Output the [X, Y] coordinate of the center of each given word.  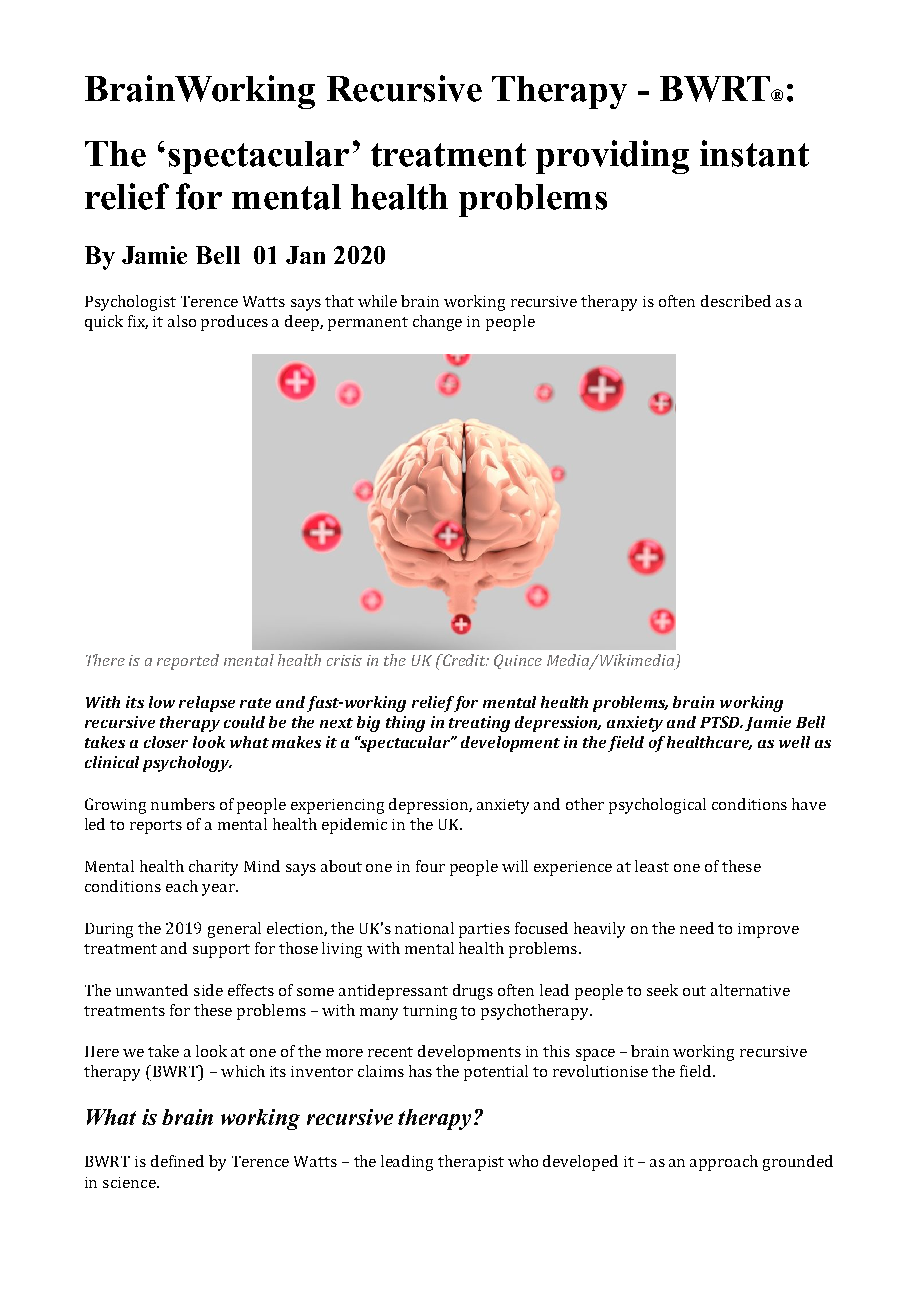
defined [177, 1161]
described [736, 301]
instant [754, 153]
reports [156, 827]
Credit [464, 660]
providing [612, 157]
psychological [657, 806]
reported [188, 662]
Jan [305, 255]
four [430, 866]
